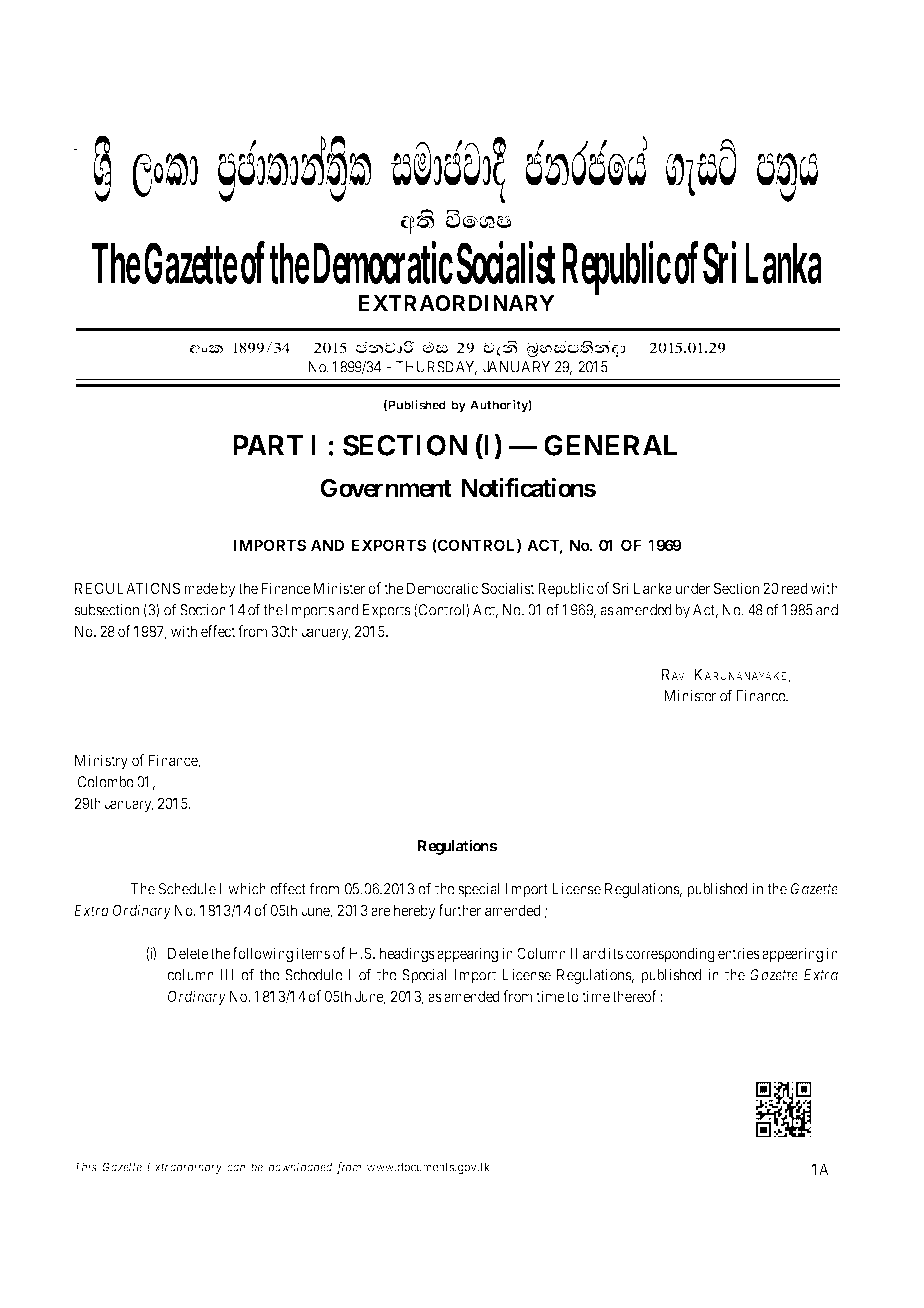 This screenshot has height=1308, width=924. I want to click on Colombo, so click(106, 782).
